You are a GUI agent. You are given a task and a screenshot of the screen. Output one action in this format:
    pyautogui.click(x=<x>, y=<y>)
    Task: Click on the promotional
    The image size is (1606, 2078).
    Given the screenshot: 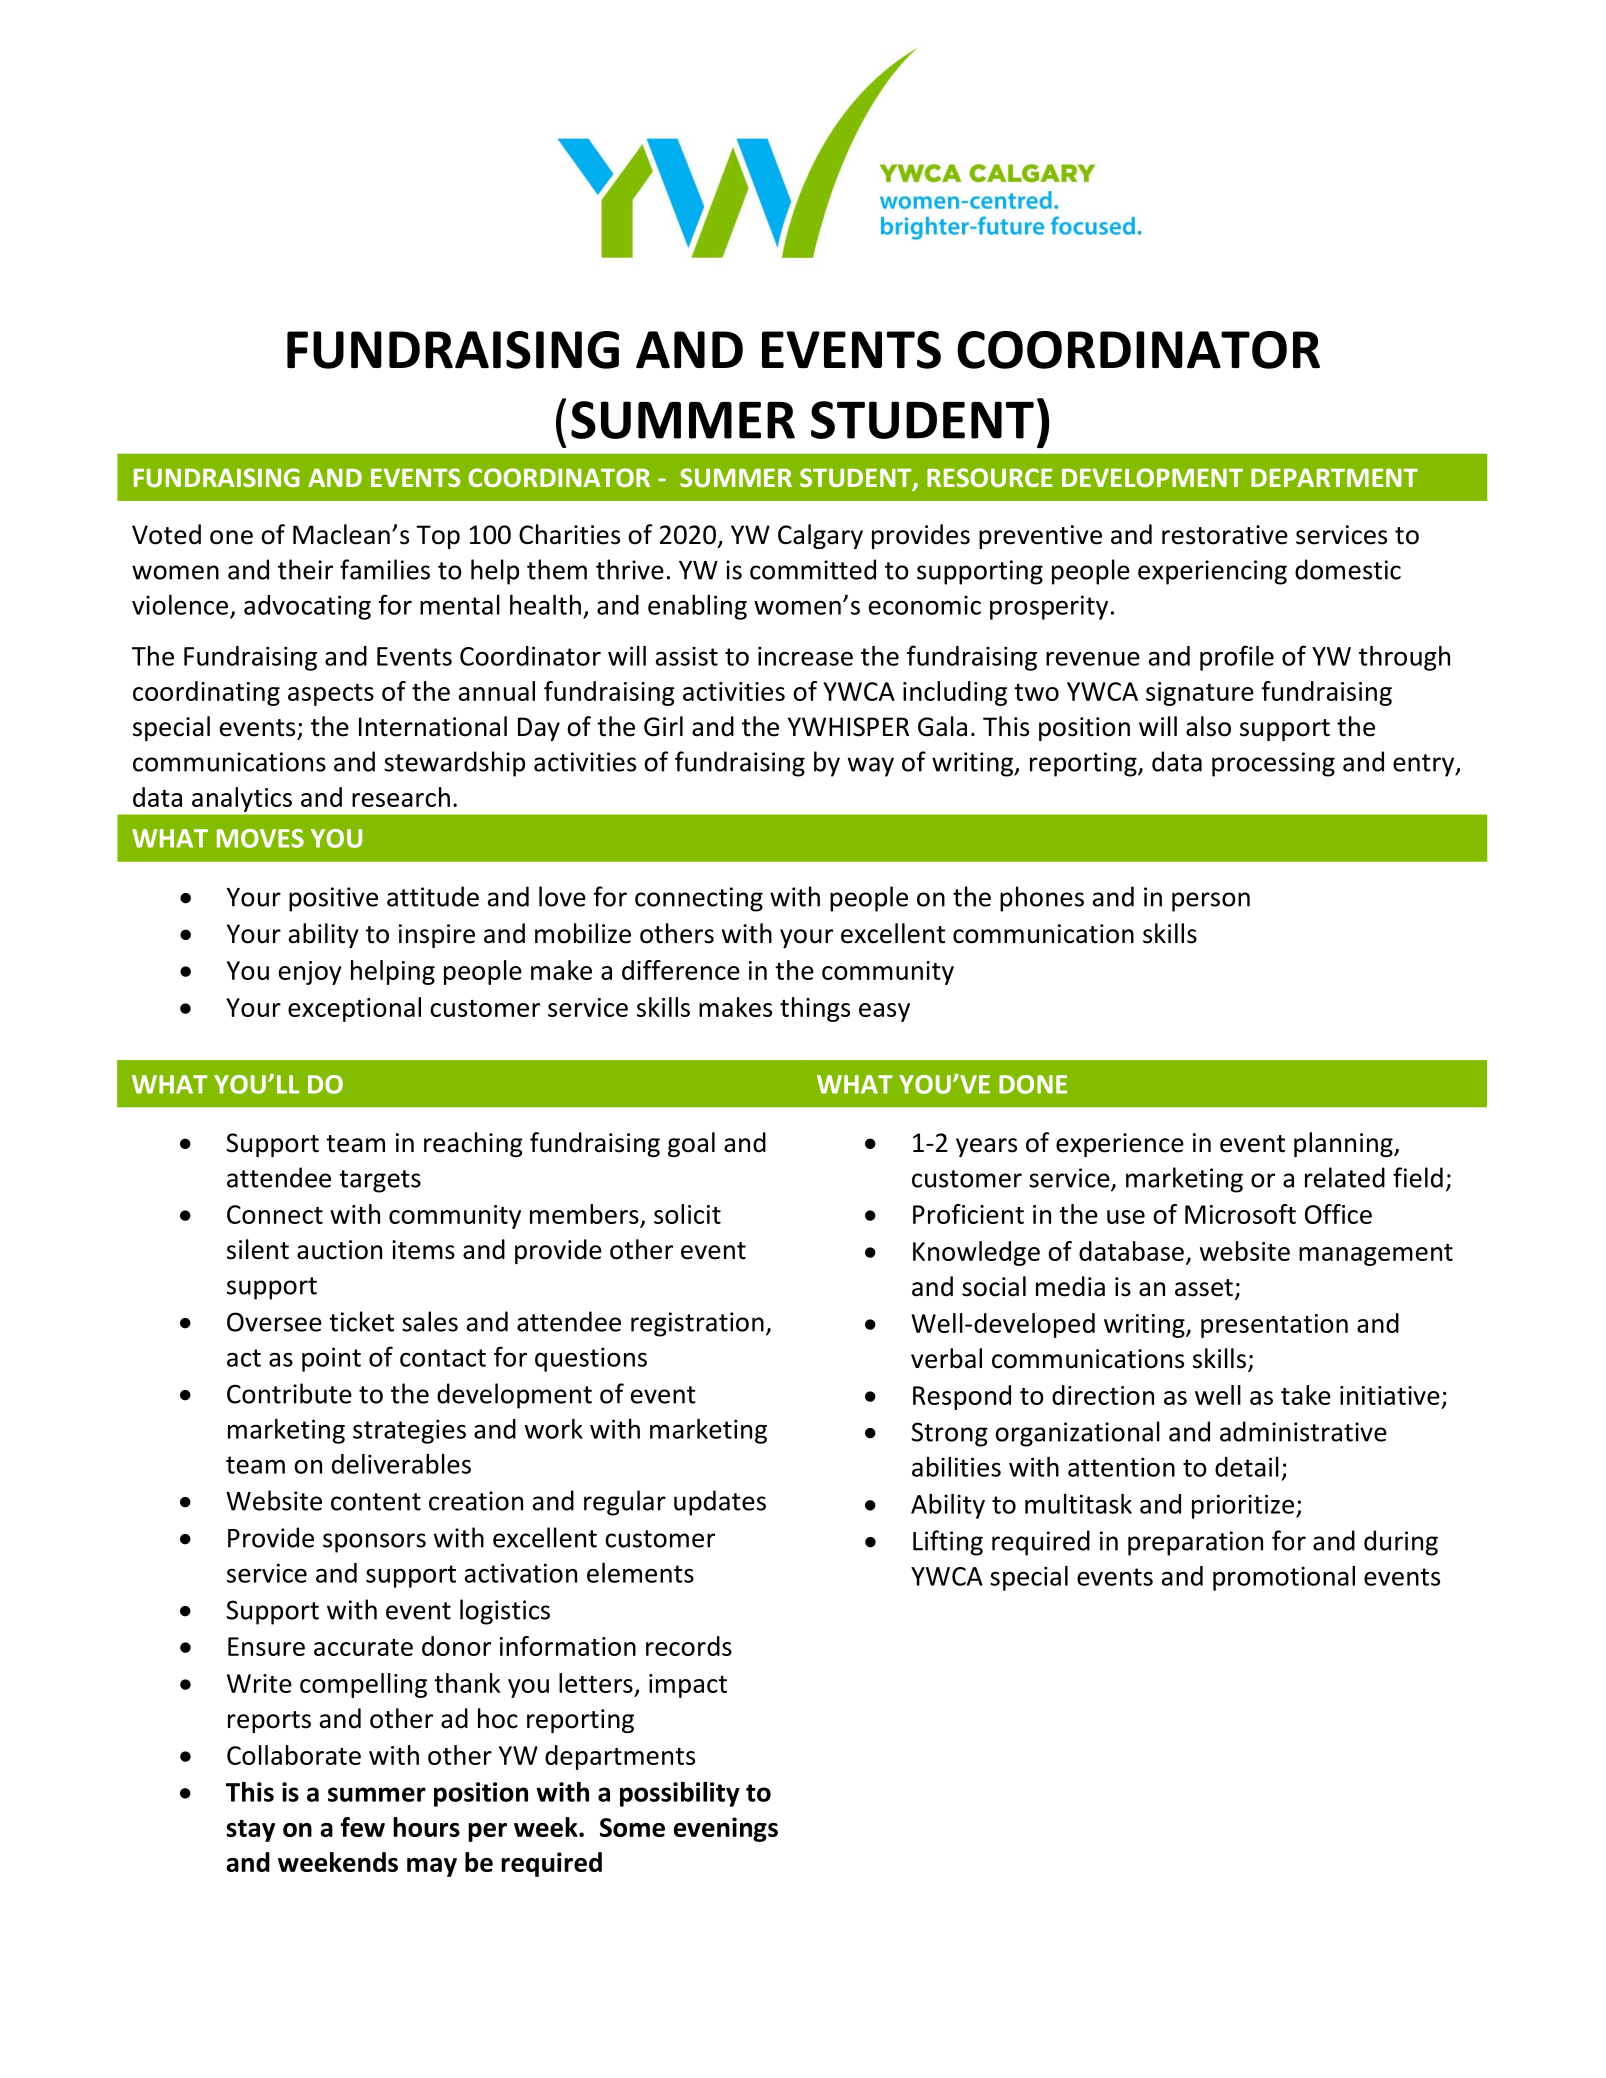 What is the action you would take?
    pyautogui.click(x=1284, y=1578)
